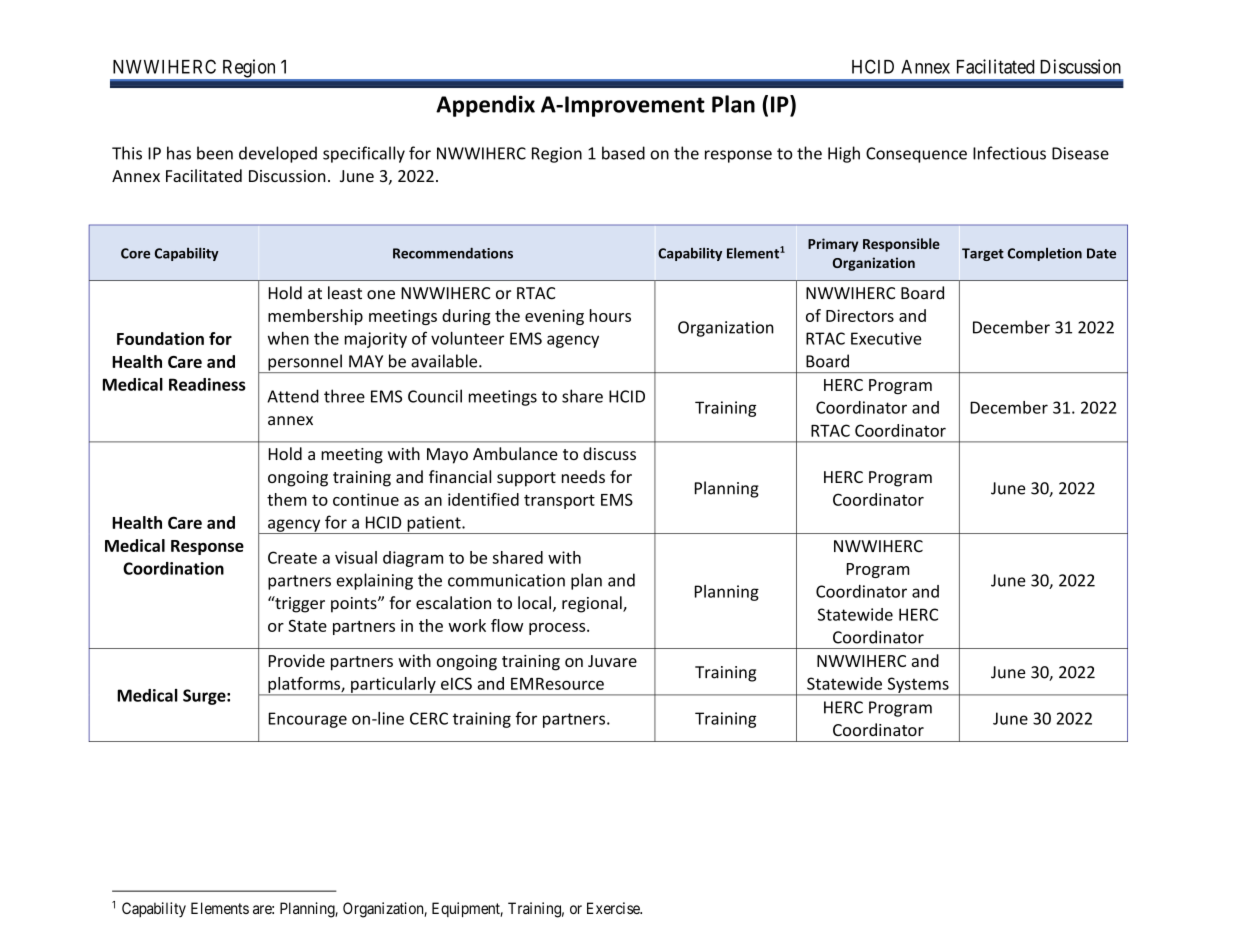  What do you see at coordinates (287, 499) in the screenshot?
I see `them` at bounding box center [287, 499].
